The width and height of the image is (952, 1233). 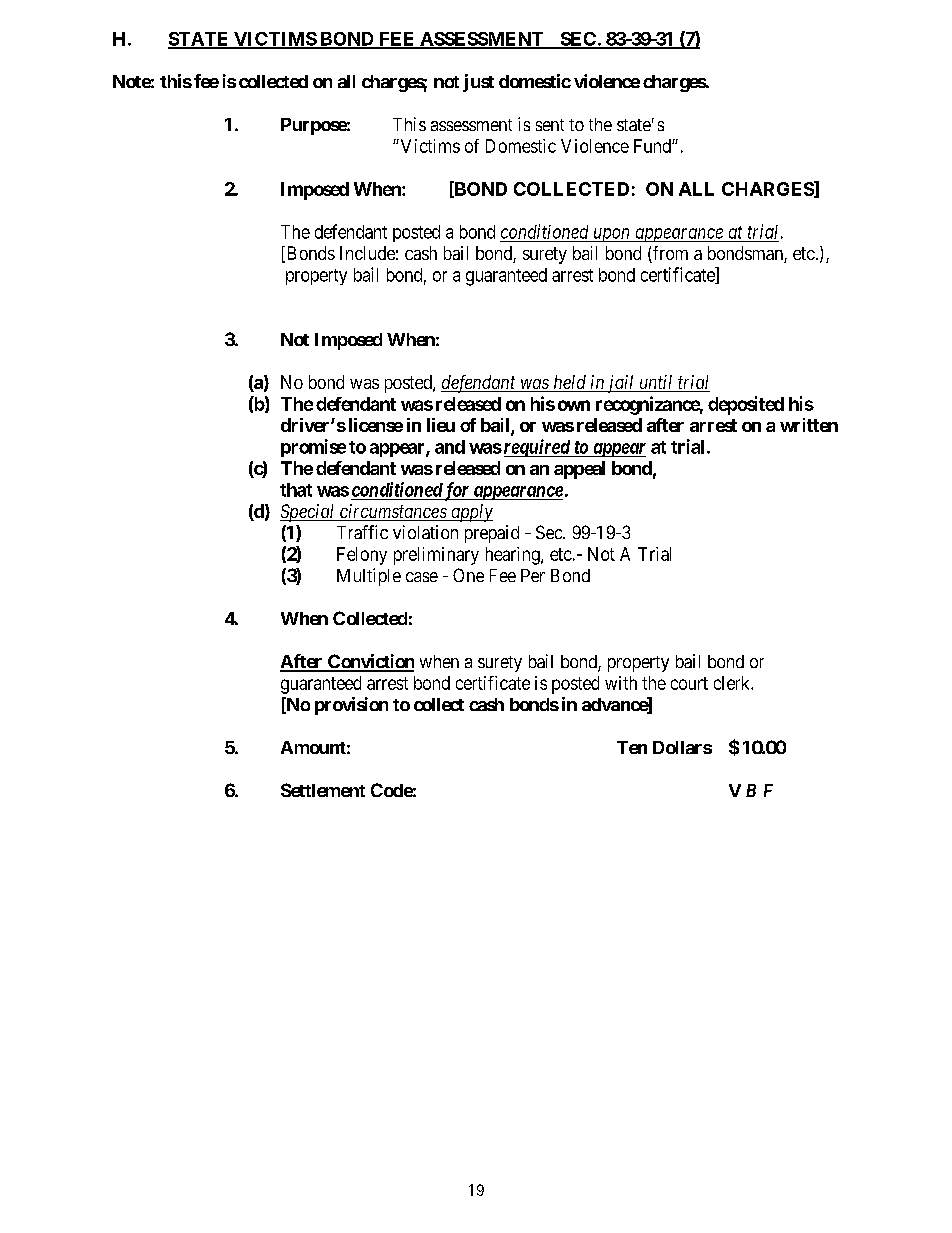 What do you see at coordinates (689, 683) in the image?
I see `court` at bounding box center [689, 683].
